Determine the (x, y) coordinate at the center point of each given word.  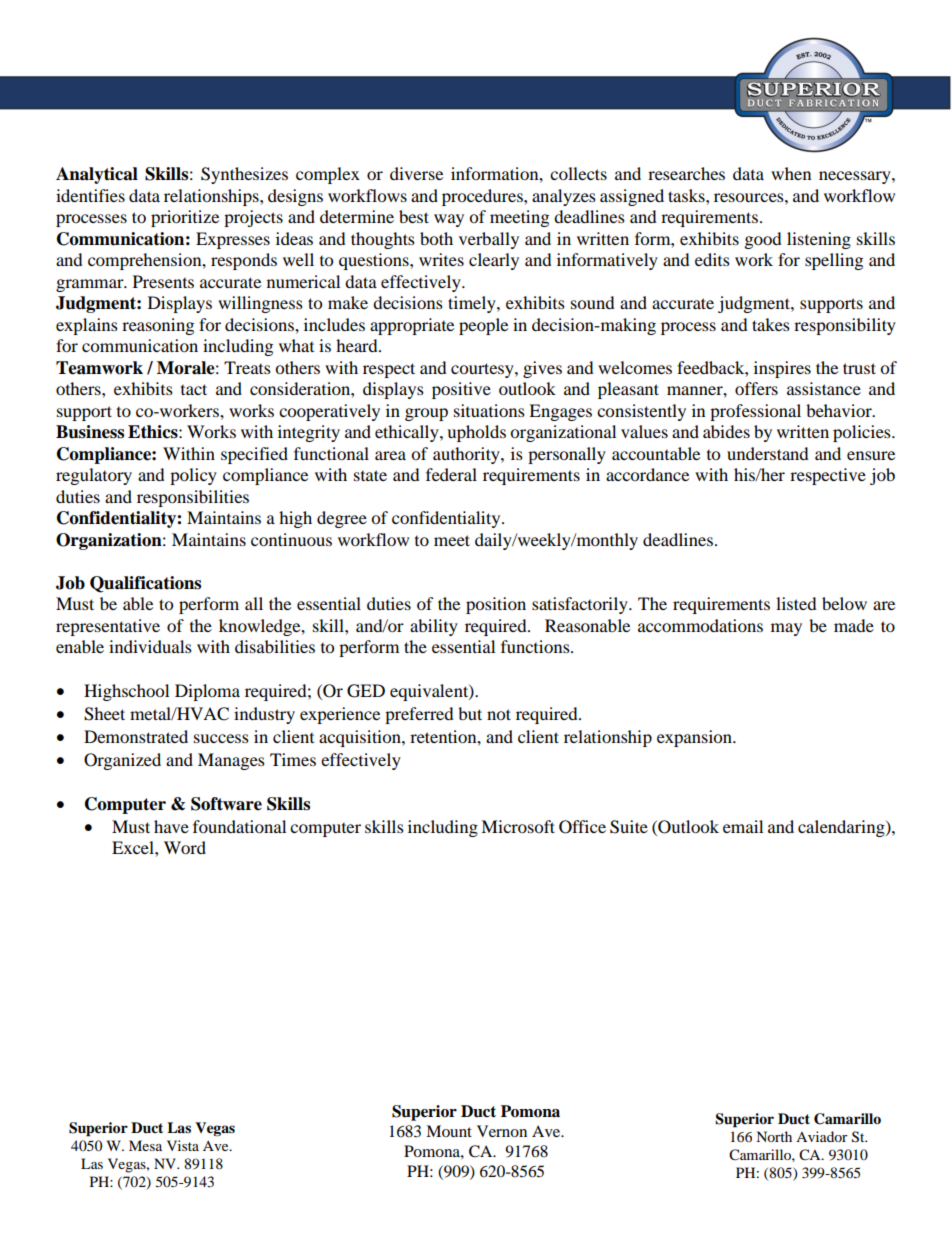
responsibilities (193, 498)
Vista (183, 1145)
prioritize (185, 218)
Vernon (502, 1131)
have (171, 826)
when (791, 173)
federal (451, 474)
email (743, 826)
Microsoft (518, 826)
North (774, 1136)
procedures (483, 197)
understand (768, 453)
